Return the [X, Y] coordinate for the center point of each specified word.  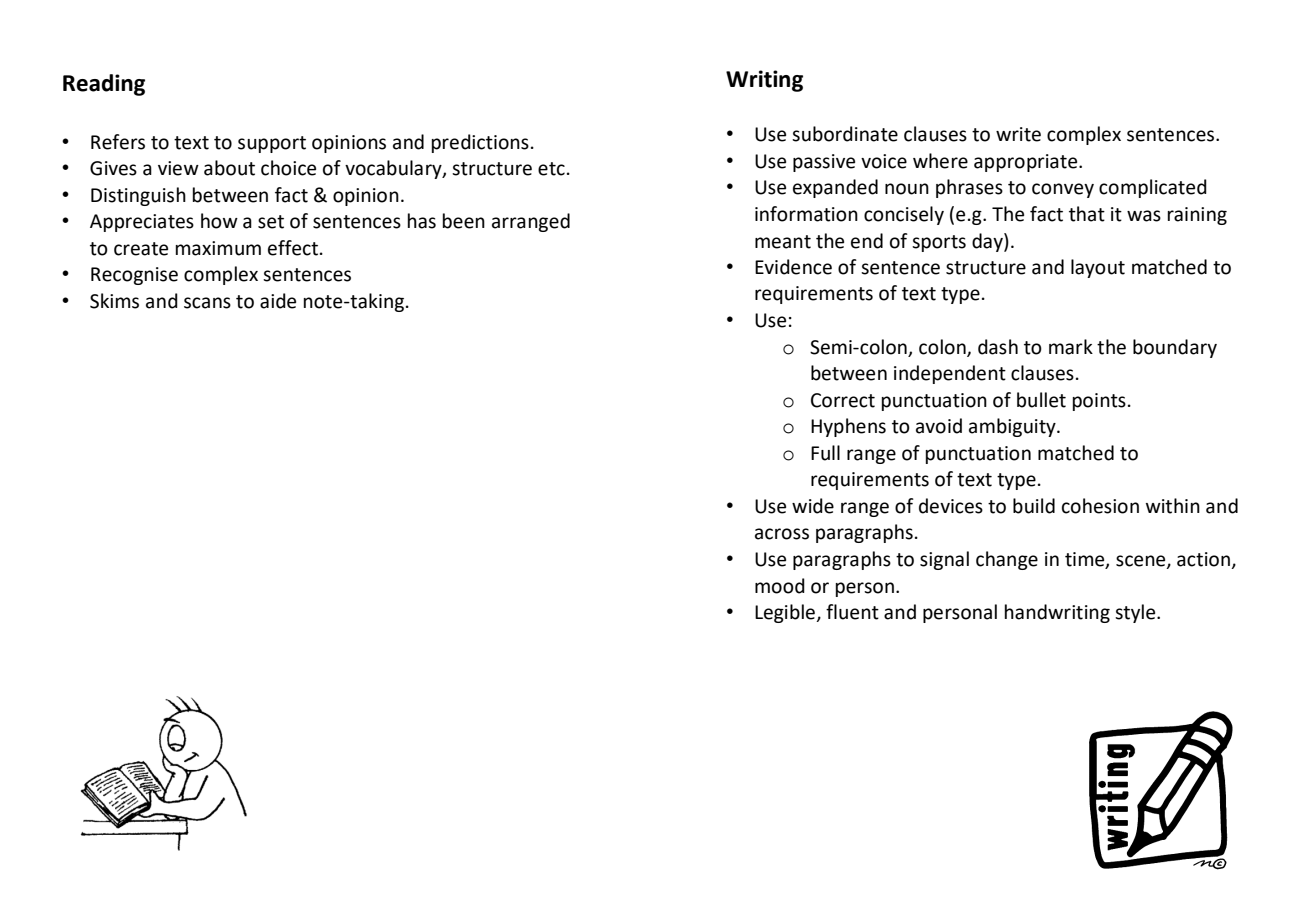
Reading [104, 85]
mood [780, 586]
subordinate [845, 134]
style [1136, 613]
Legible [786, 613]
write [1018, 134]
